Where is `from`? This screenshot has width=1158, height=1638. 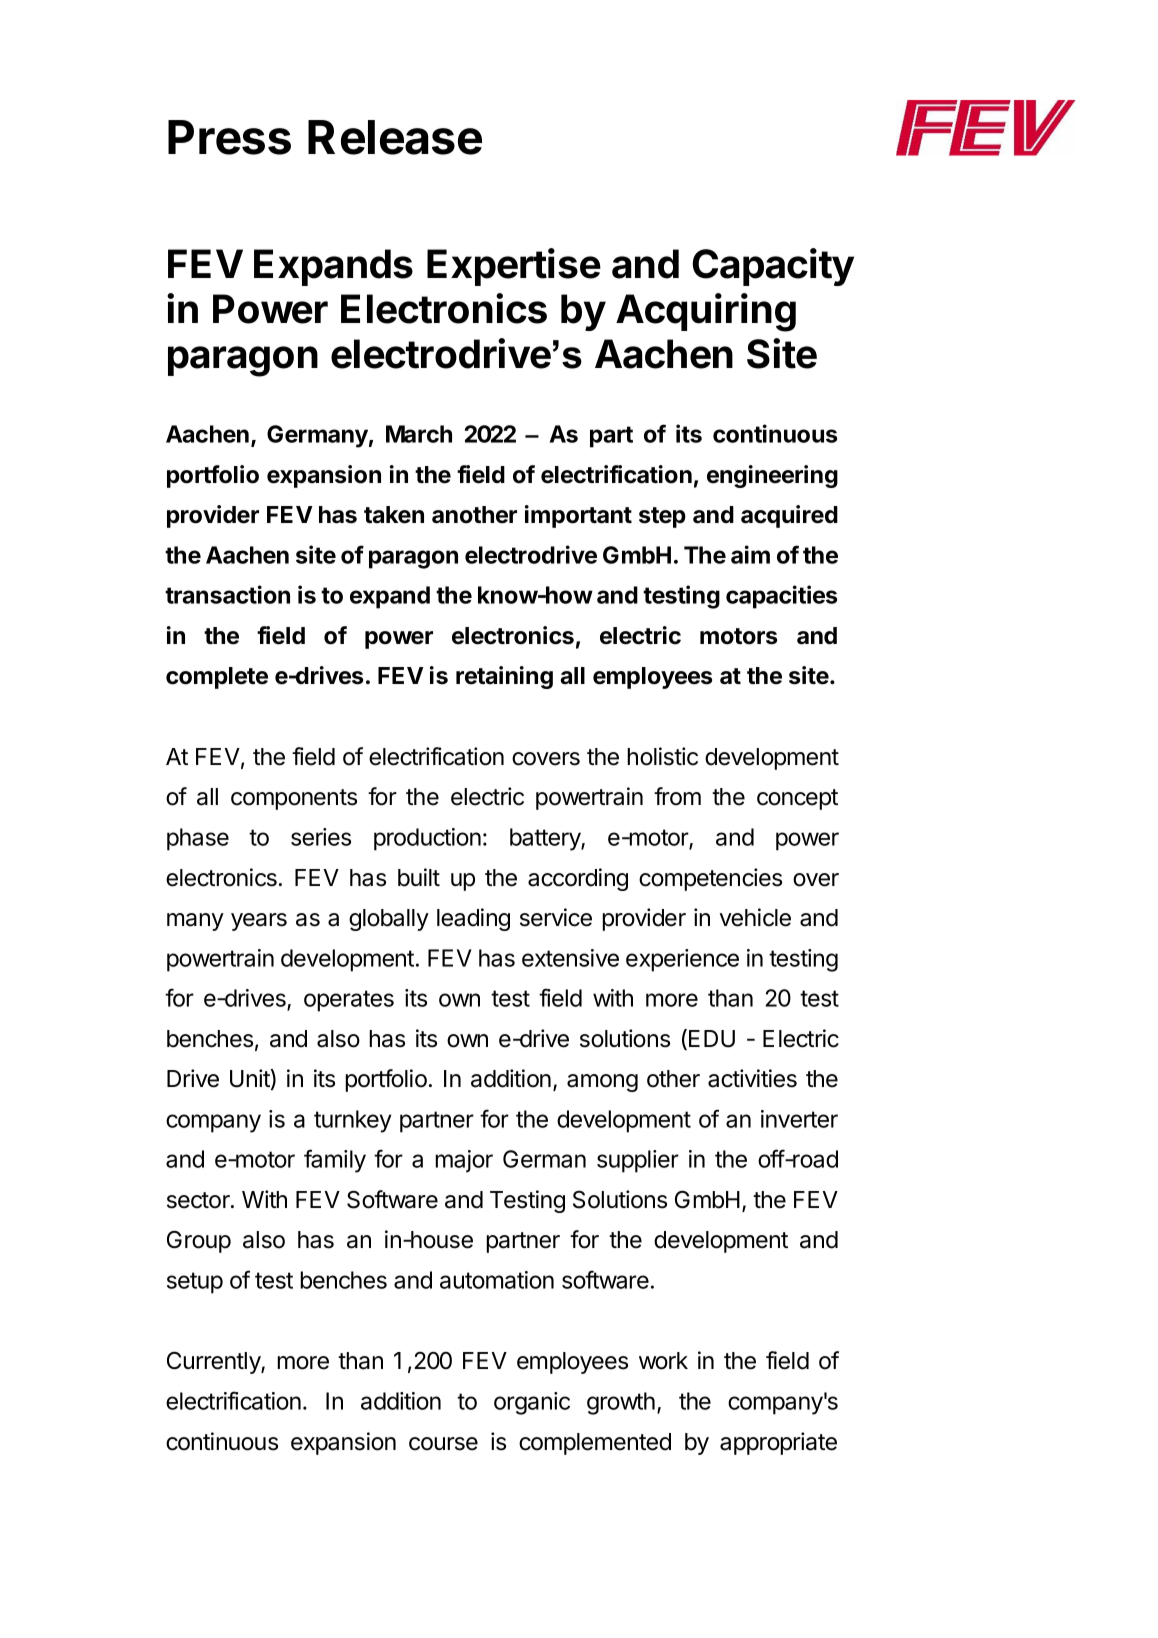
from is located at coordinates (677, 796).
